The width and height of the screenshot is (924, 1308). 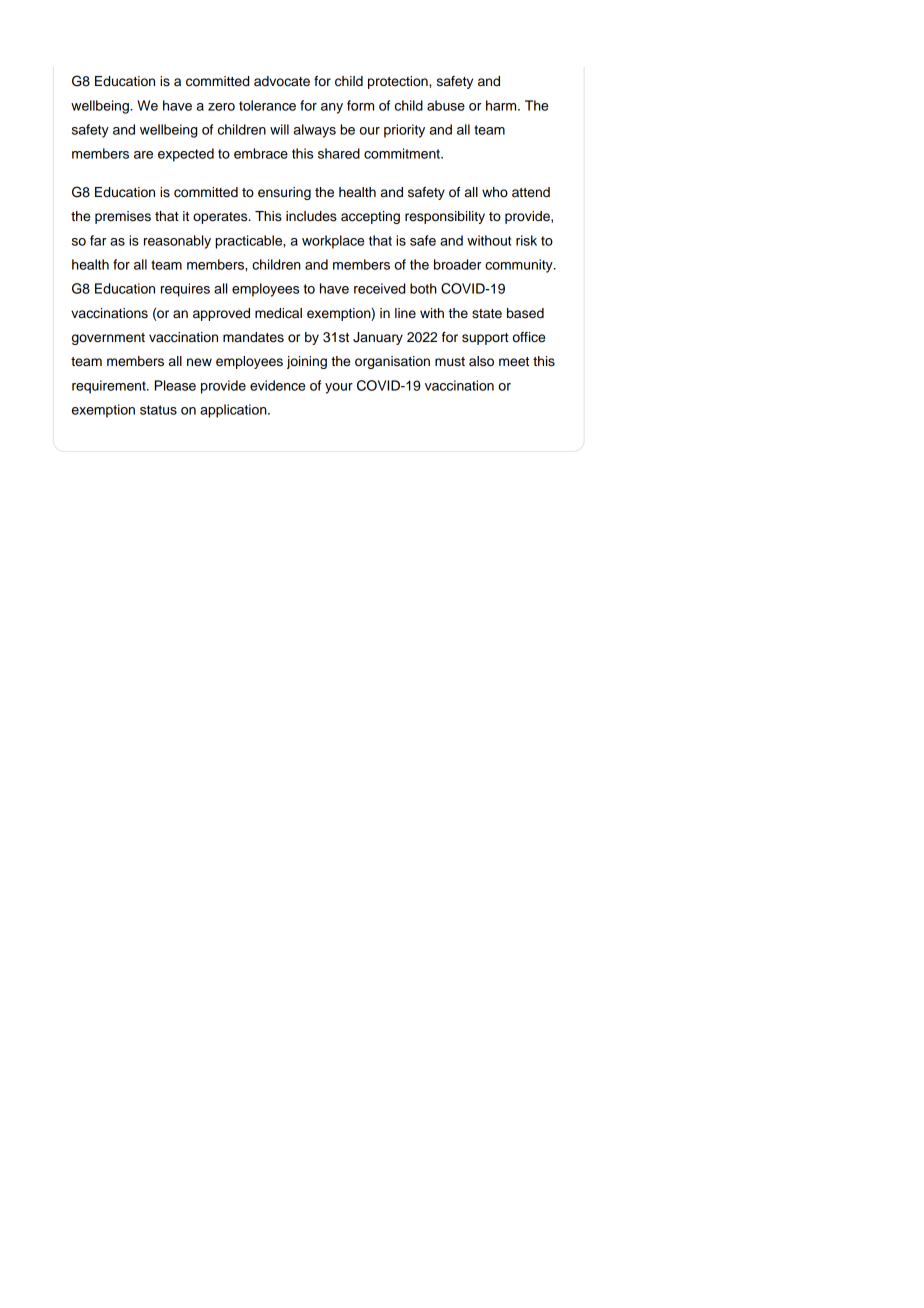 I want to click on harm, so click(x=502, y=105).
